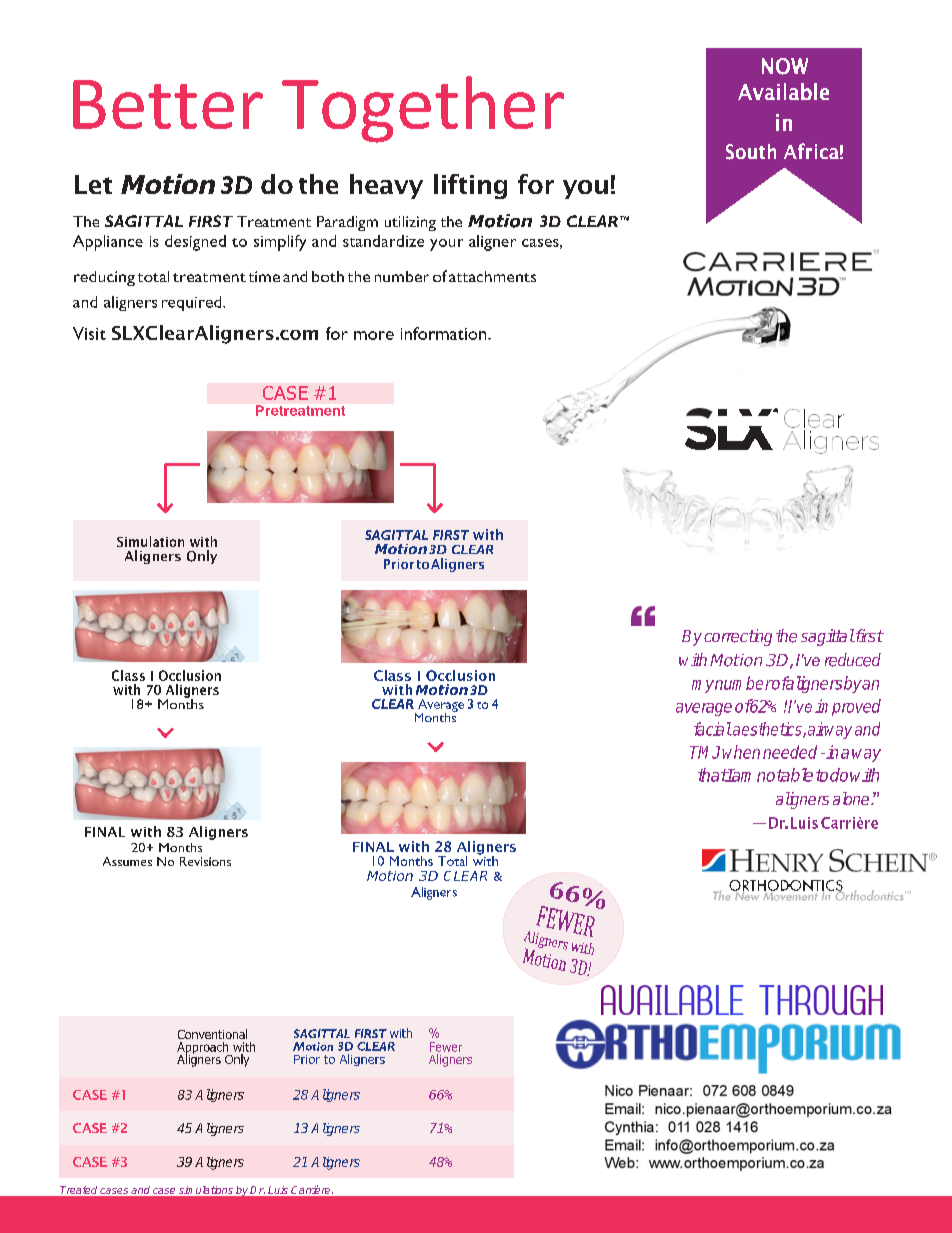 The image size is (952, 1233). Describe the element at coordinates (374, 335) in the page. I see `more` at that location.
